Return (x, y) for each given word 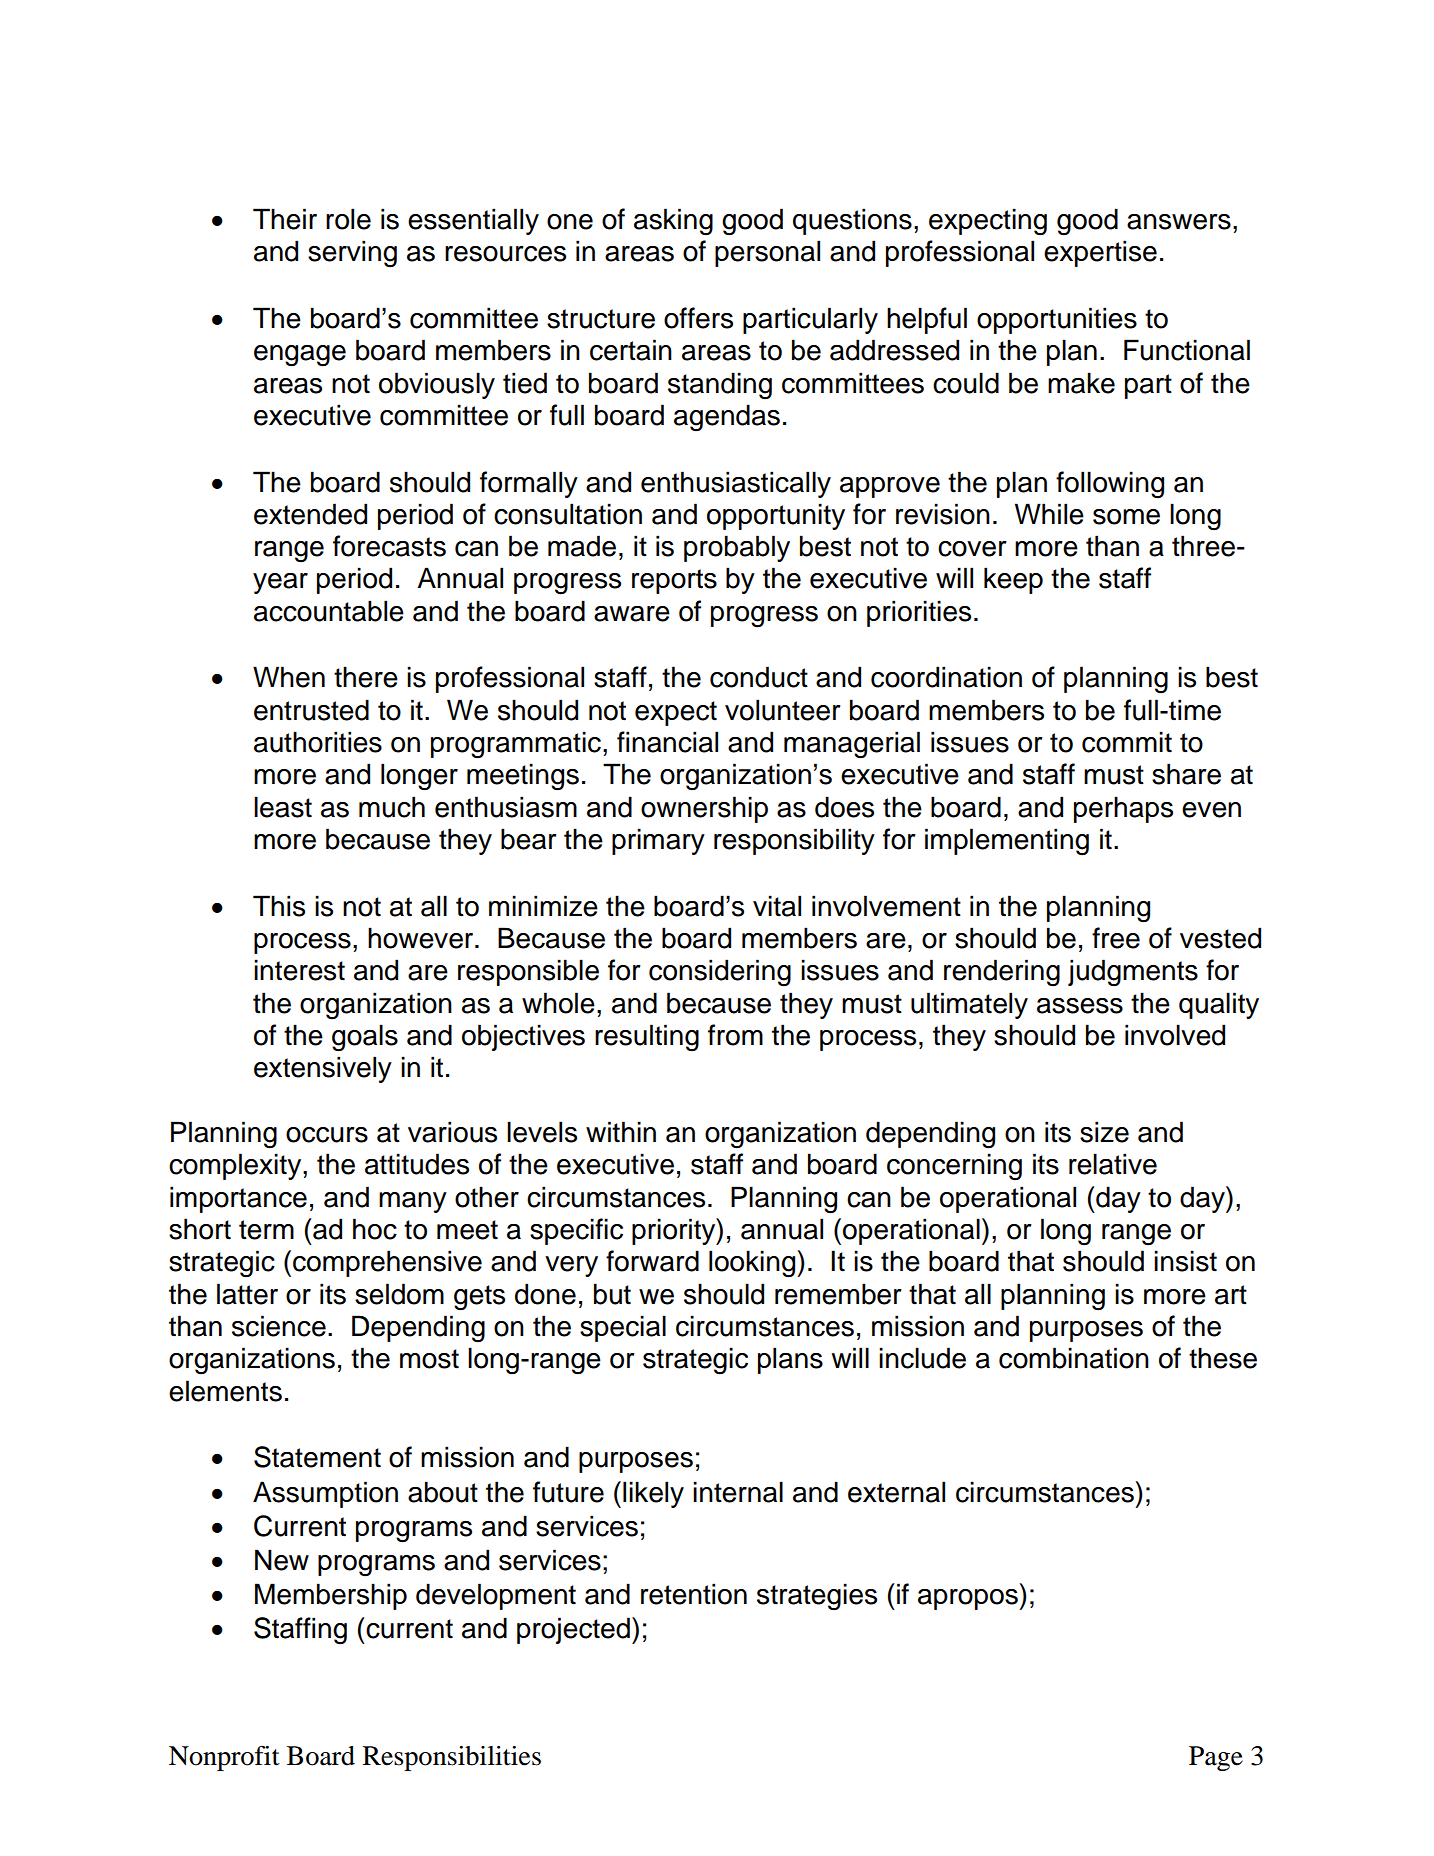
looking (753, 1264)
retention (694, 1594)
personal (767, 253)
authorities (318, 742)
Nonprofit (224, 1758)
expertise (1100, 253)
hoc (375, 1229)
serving (352, 253)
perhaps (1123, 809)
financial (667, 742)
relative (1113, 1164)
